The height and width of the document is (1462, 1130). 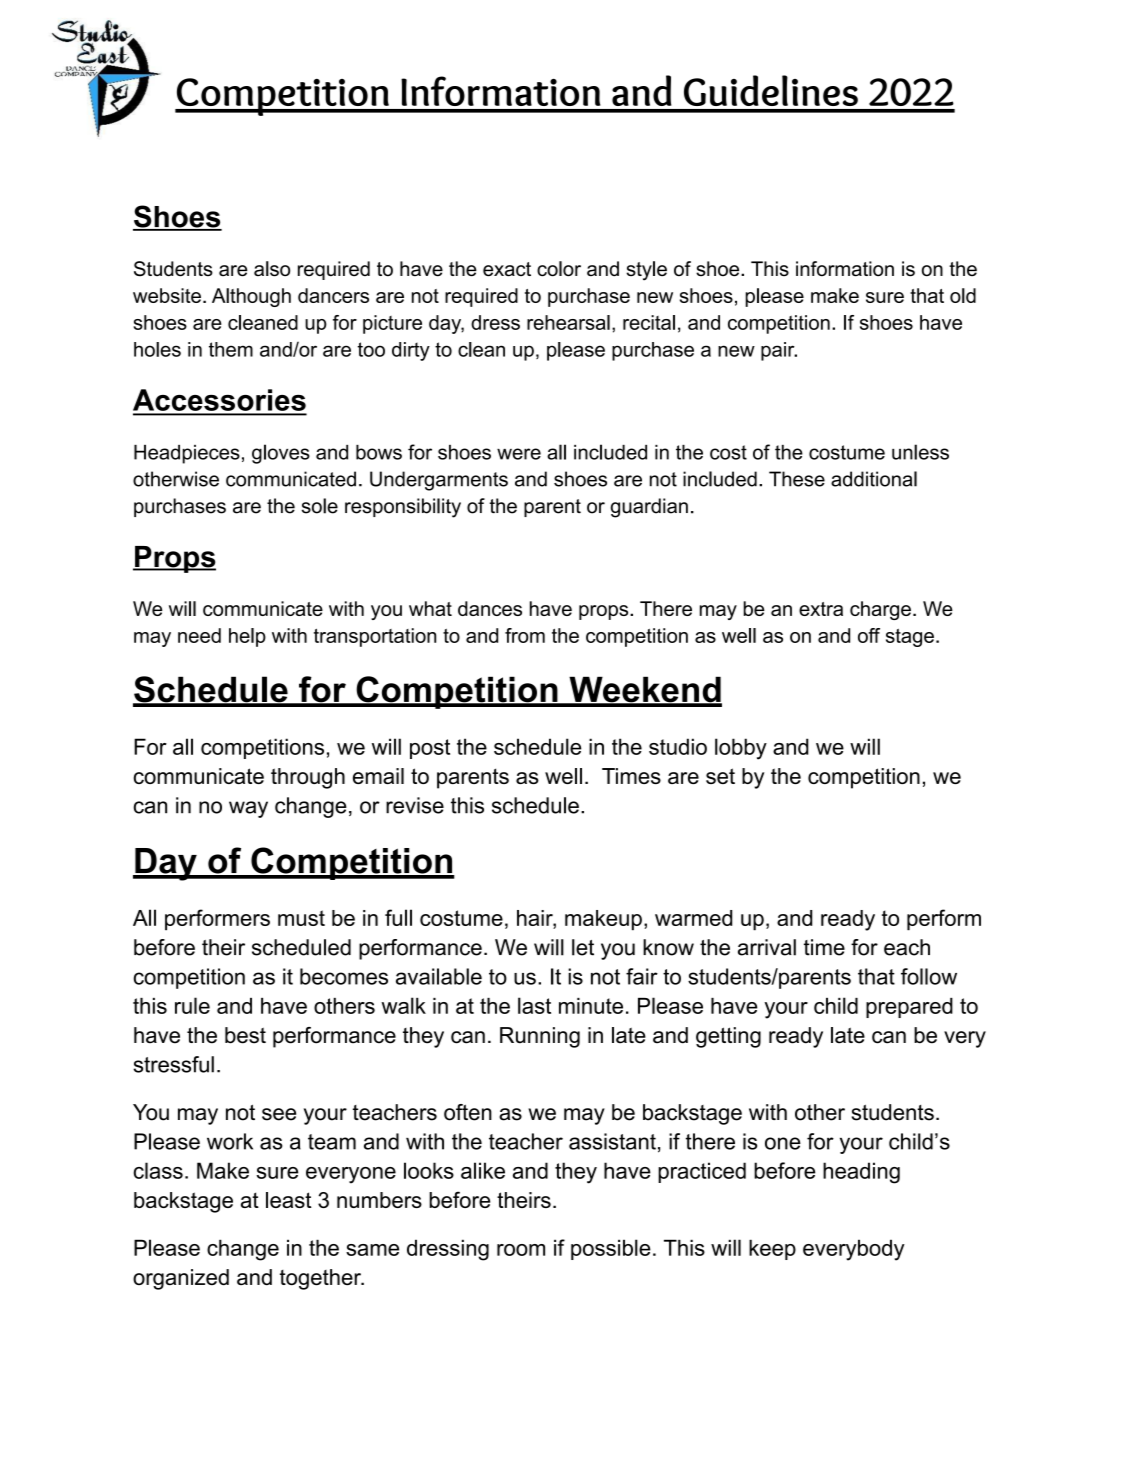 What do you see at coordinates (521, 1250) in the document?
I see `room` at bounding box center [521, 1250].
